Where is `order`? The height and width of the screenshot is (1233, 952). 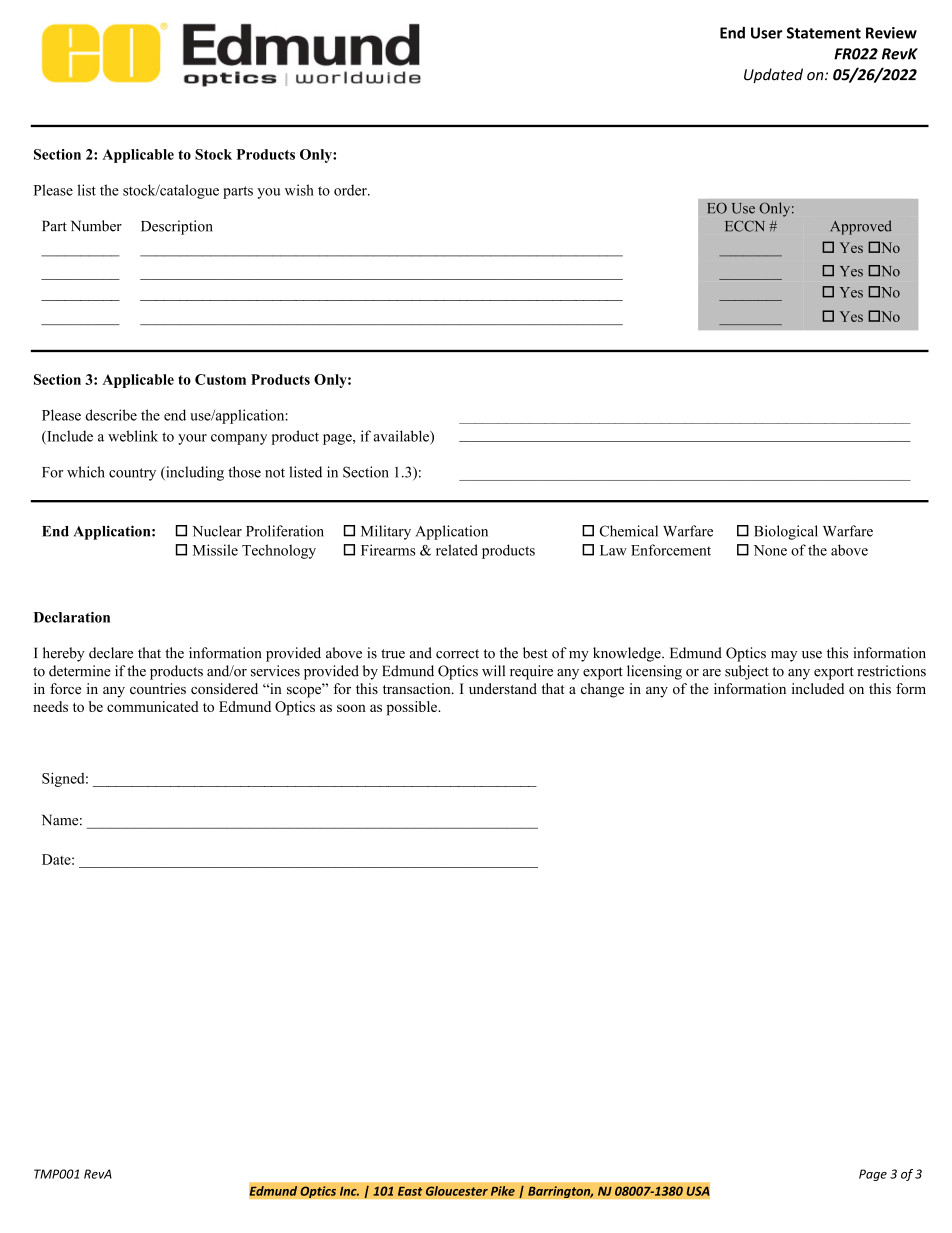
order is located at coordinates (351, 190).
